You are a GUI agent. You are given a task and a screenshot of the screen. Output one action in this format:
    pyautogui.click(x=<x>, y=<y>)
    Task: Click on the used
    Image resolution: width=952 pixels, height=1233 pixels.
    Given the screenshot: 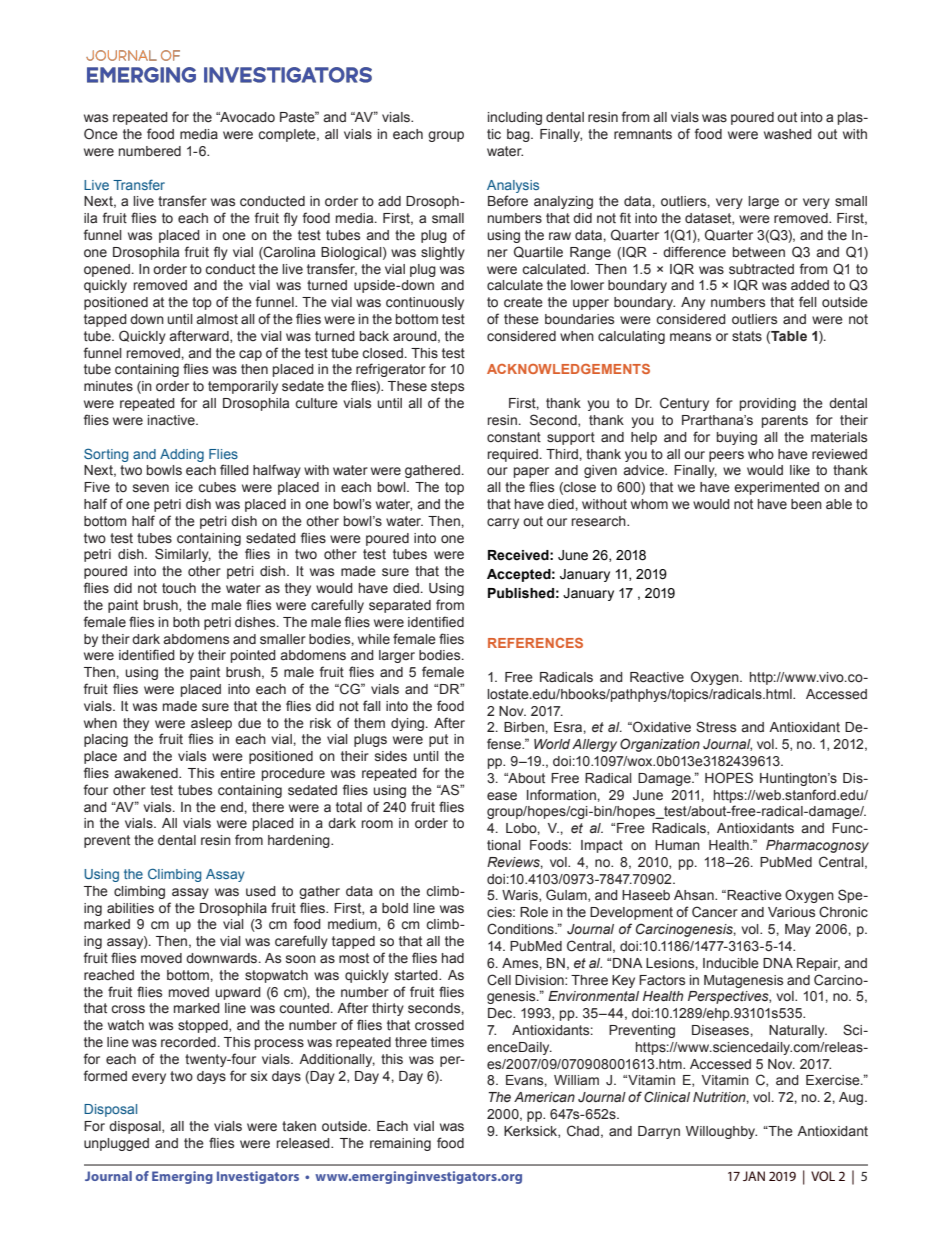 What is the action you would take?
    pyautogui.click(x=261, y=891)
